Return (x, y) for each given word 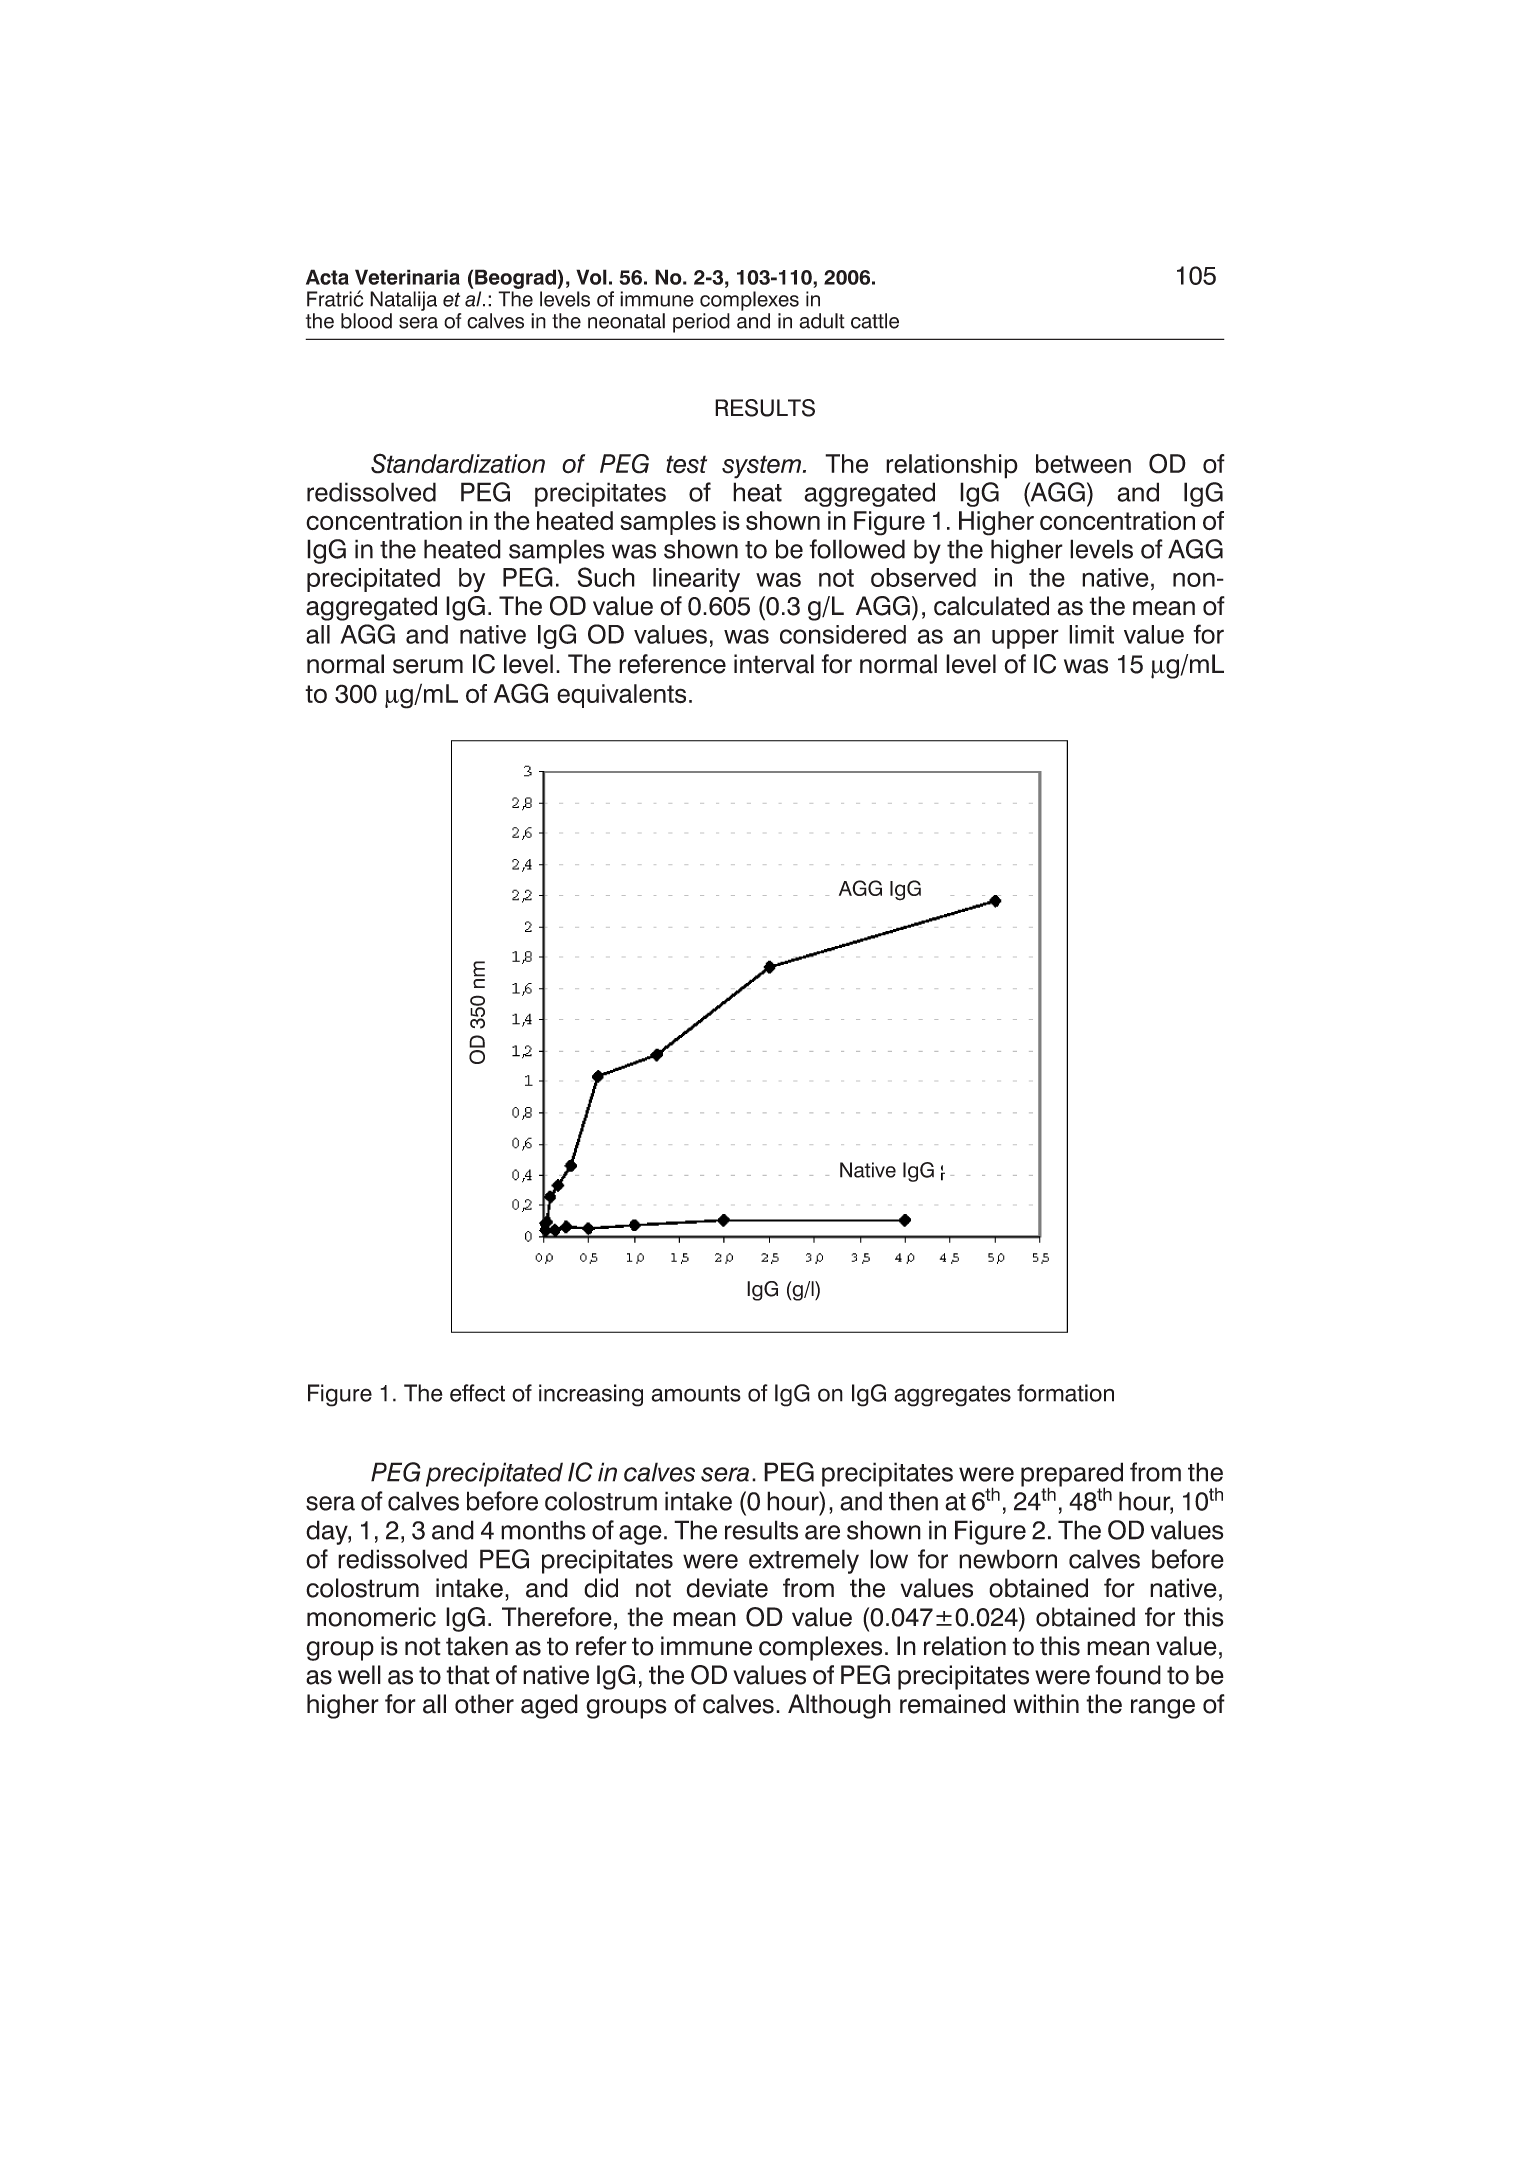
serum (428, 666)
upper (1025, 639)
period (701, 323)
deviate (727, 1588)
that (468, 1675)
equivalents (621, 696)
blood (366, 321)
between (1083, 464)
